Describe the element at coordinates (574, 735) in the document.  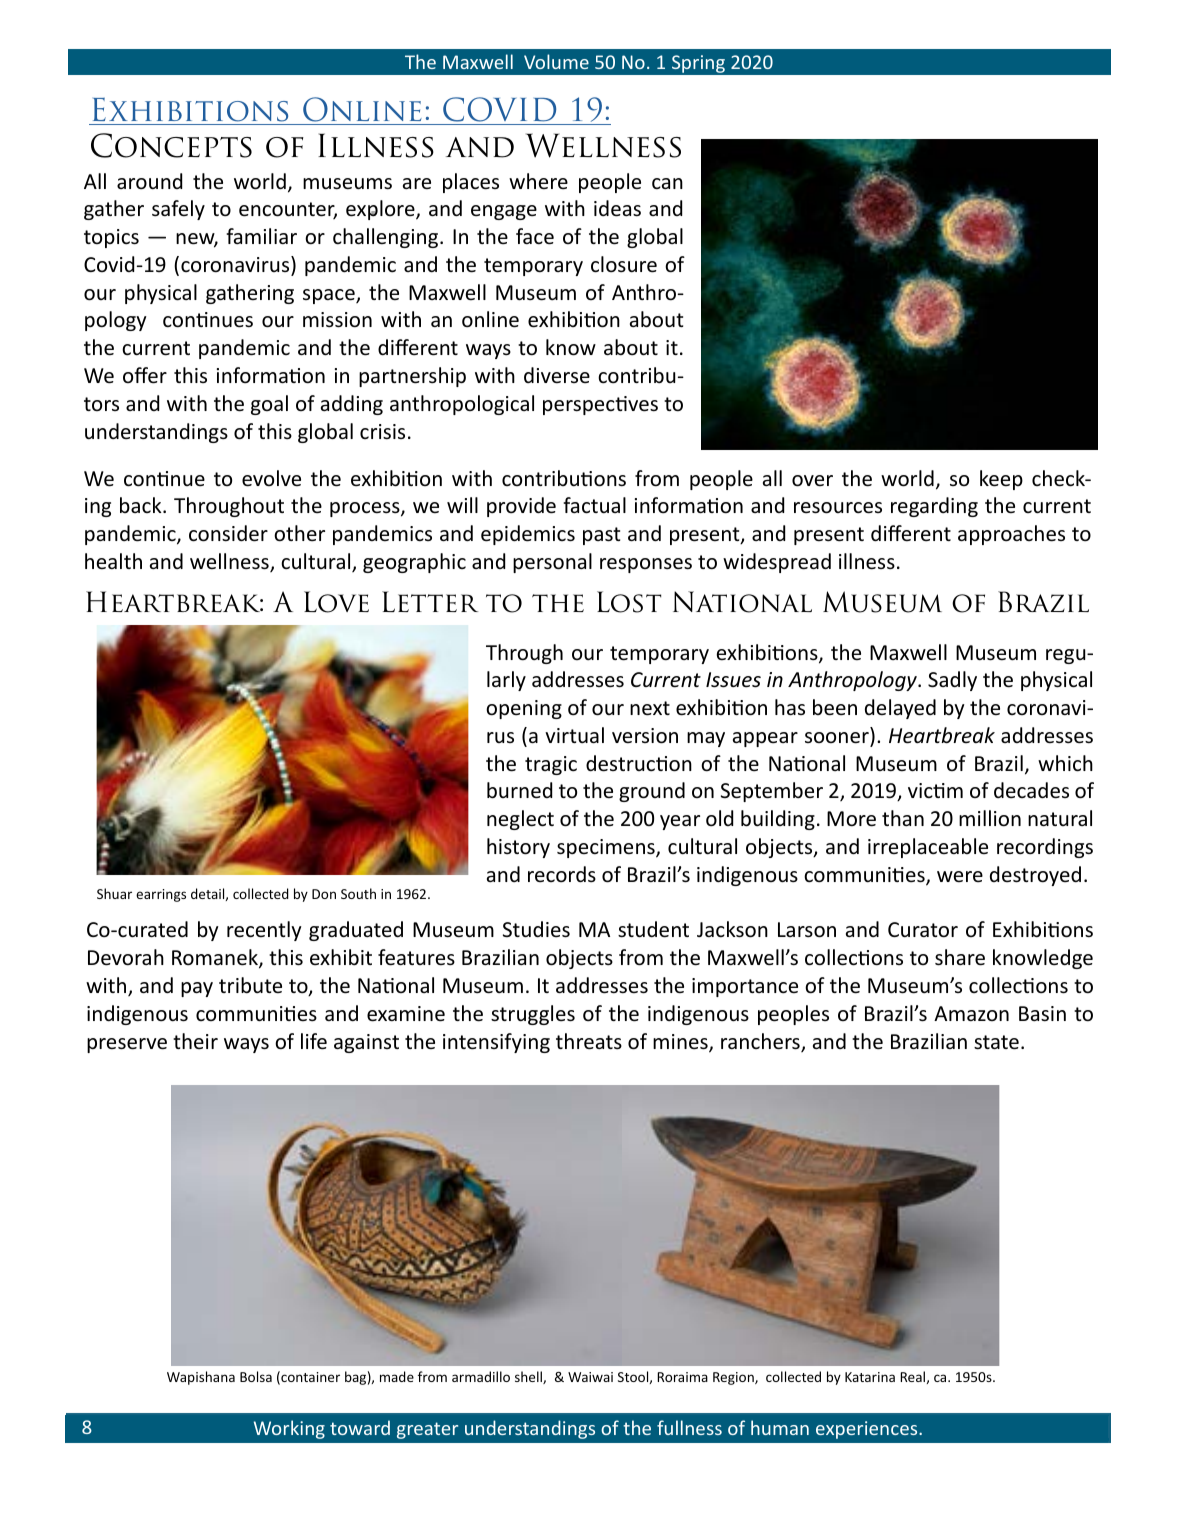
I see `virtual` at that location.
